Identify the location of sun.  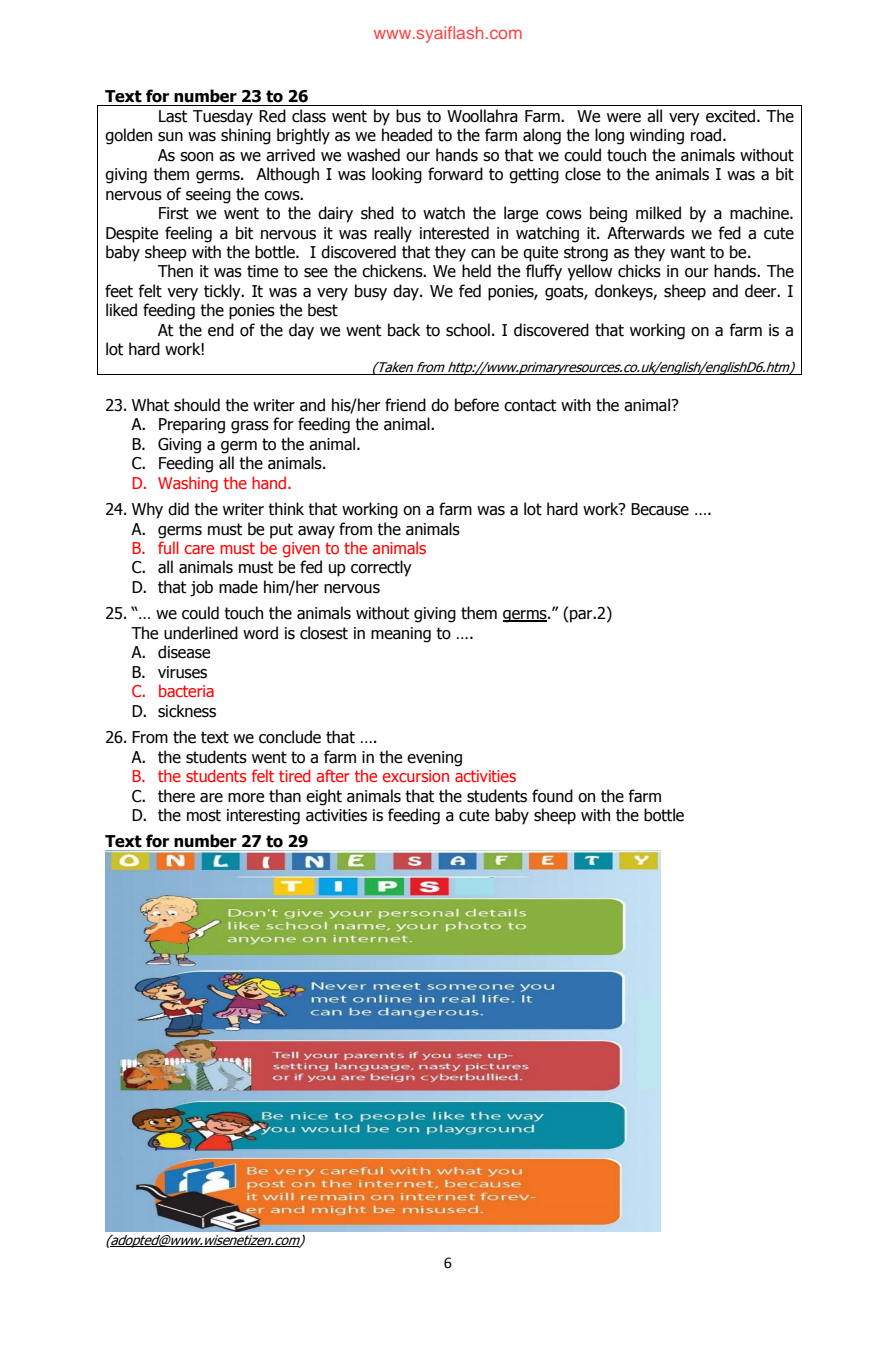
(170, 137).
